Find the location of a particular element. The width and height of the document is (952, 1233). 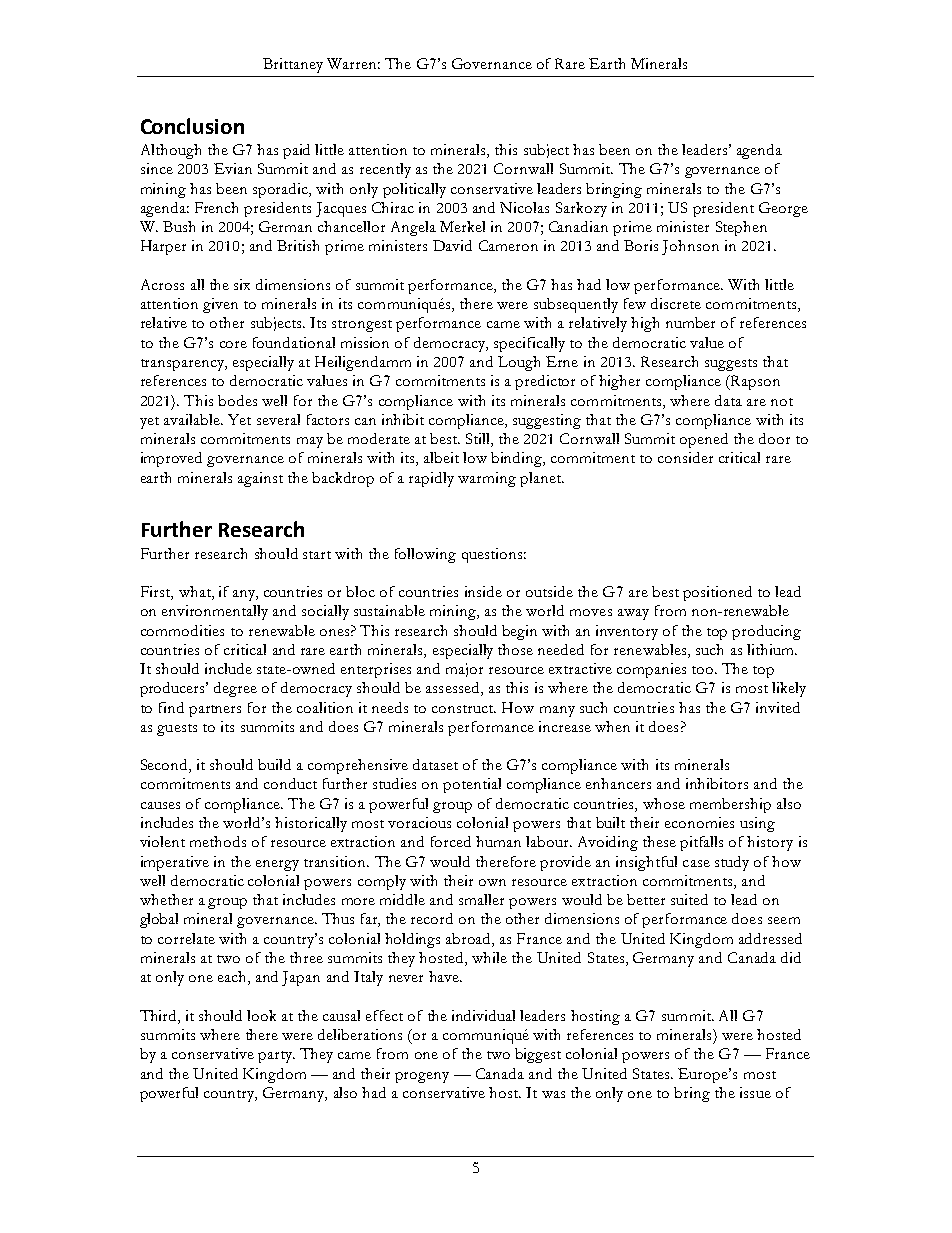

politically is located at coordinates (414, 190).
